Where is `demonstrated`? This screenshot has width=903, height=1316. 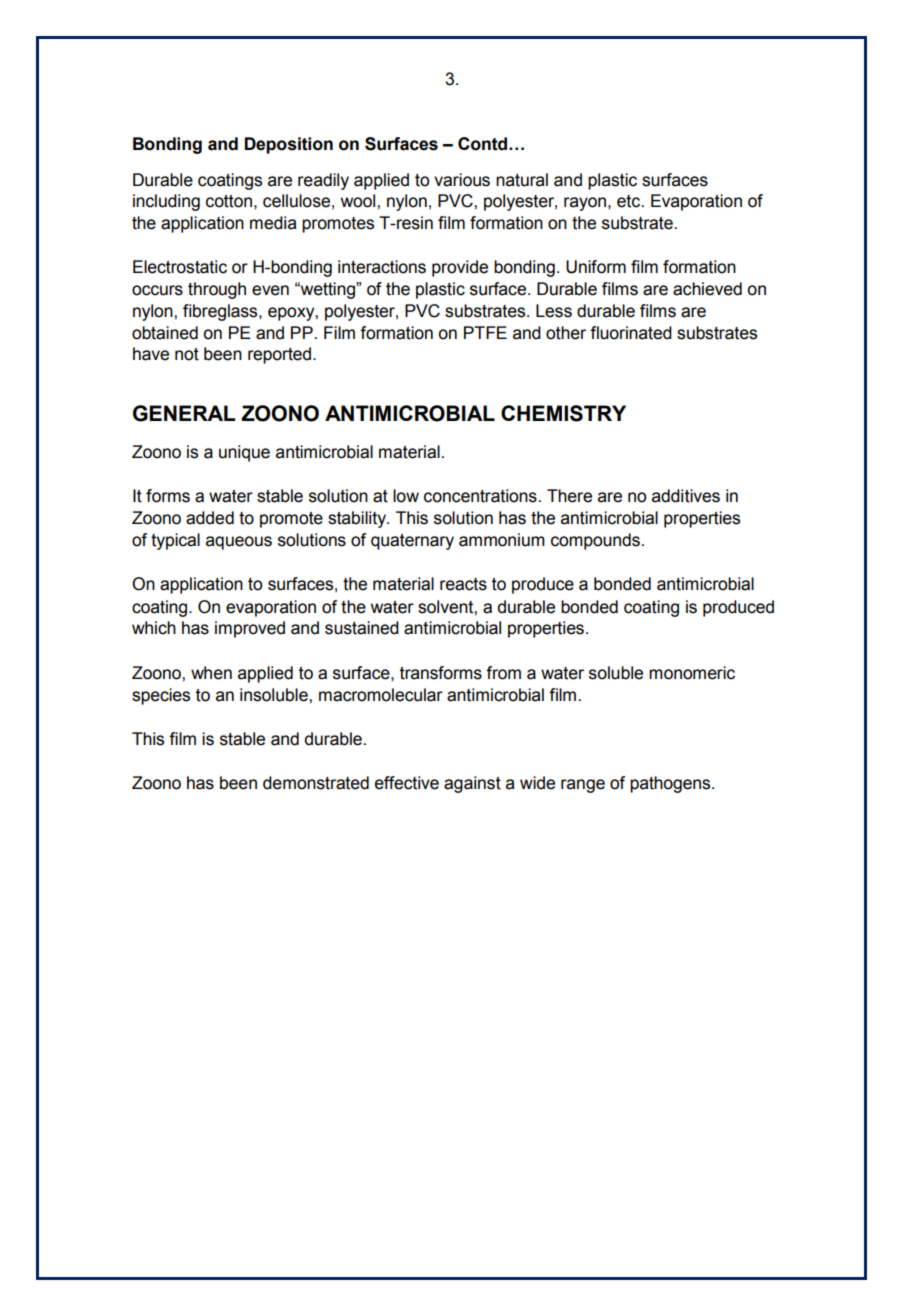
demonstrated is located at coordinates (316, 783).
